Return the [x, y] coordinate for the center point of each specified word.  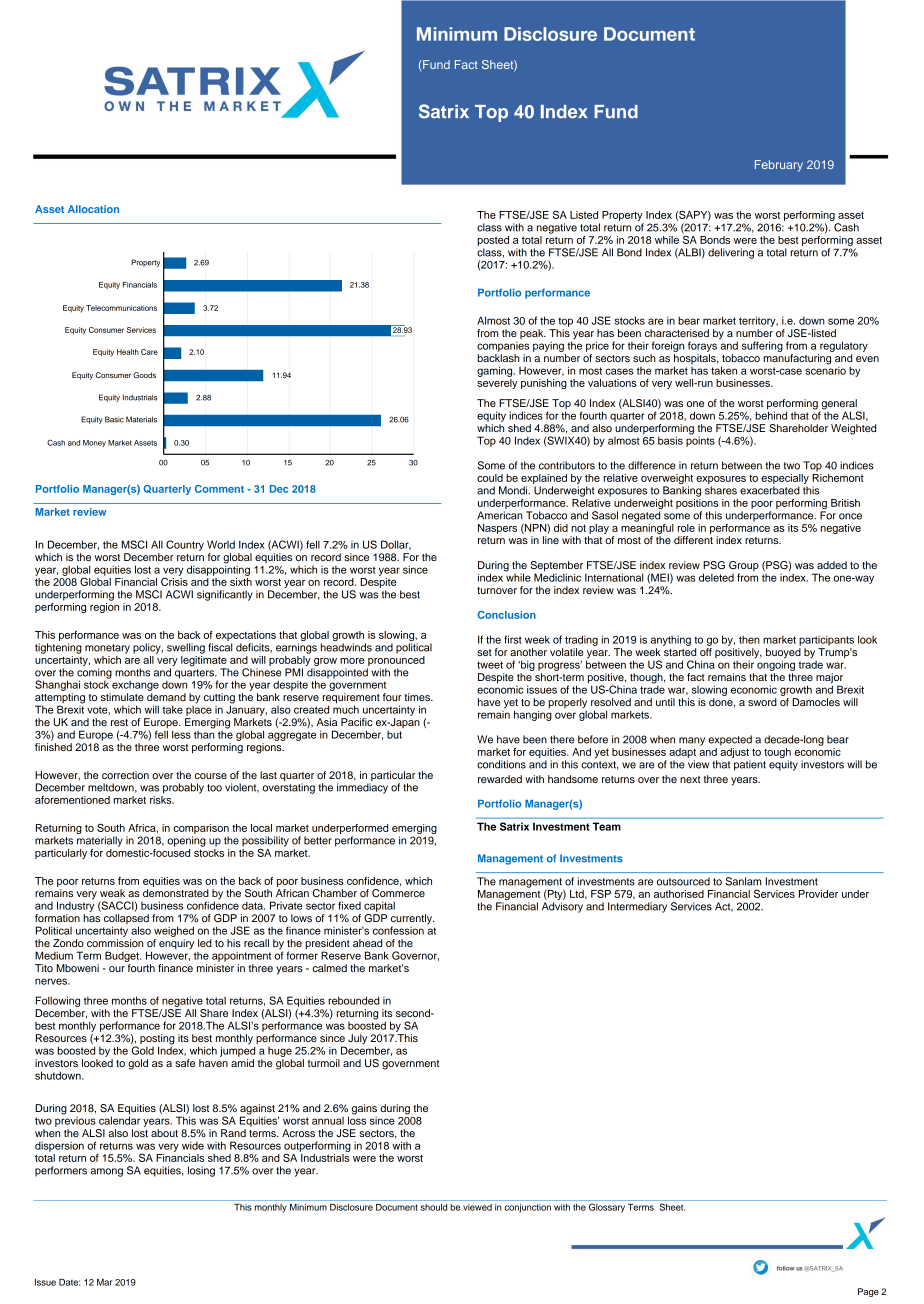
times [418, 697]
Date [69, 1282]
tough [777, 754]
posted [493, 241]
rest [119, 722]
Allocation [93, 209]
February [779, 166]
